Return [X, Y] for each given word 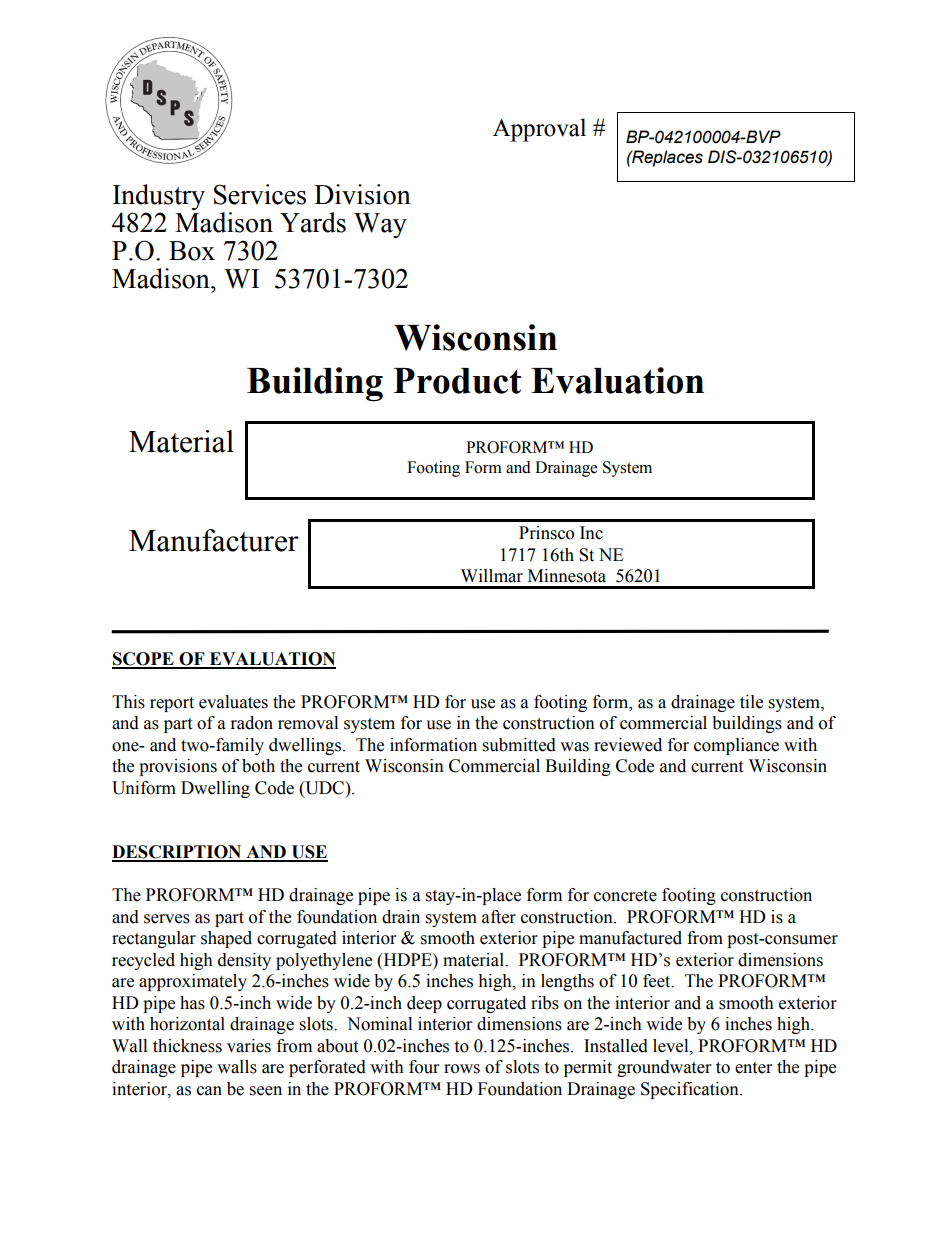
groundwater [664, 1068]
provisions [178, 767]
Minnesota [567, 576]
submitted [519, 745]
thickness [187, 1046]
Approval [539, 130]
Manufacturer [214, 540]
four [424, 1067]
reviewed [628, 745]
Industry [159, 197]
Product [457, 381]
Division [362, 194]
